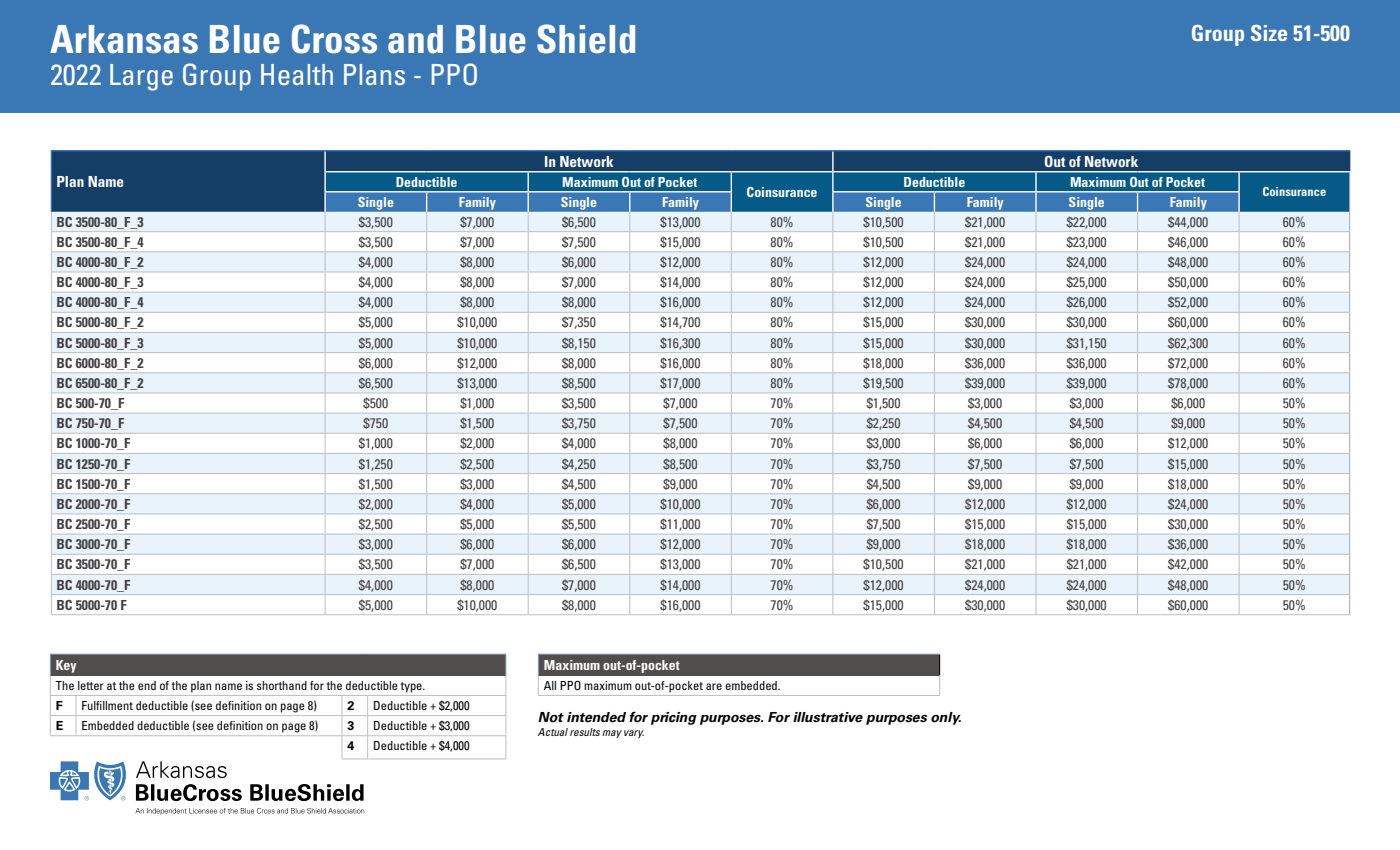 The image size is (1400, 850). Describe the element at coordinates (124, 39) in the screenshot. I see `Arkansas` at that location.
